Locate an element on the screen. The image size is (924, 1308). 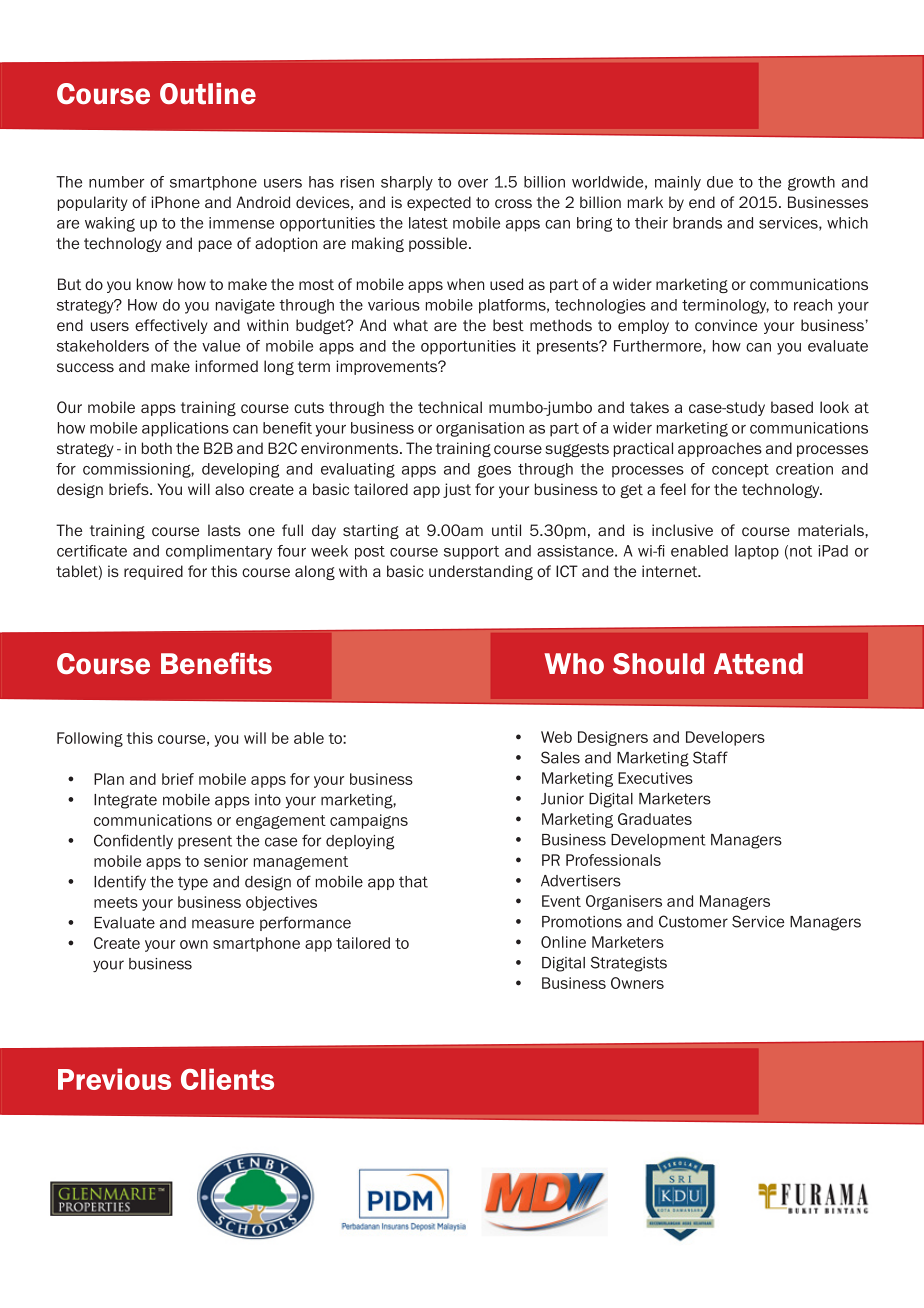
due is located at coordinates (720, 182).
